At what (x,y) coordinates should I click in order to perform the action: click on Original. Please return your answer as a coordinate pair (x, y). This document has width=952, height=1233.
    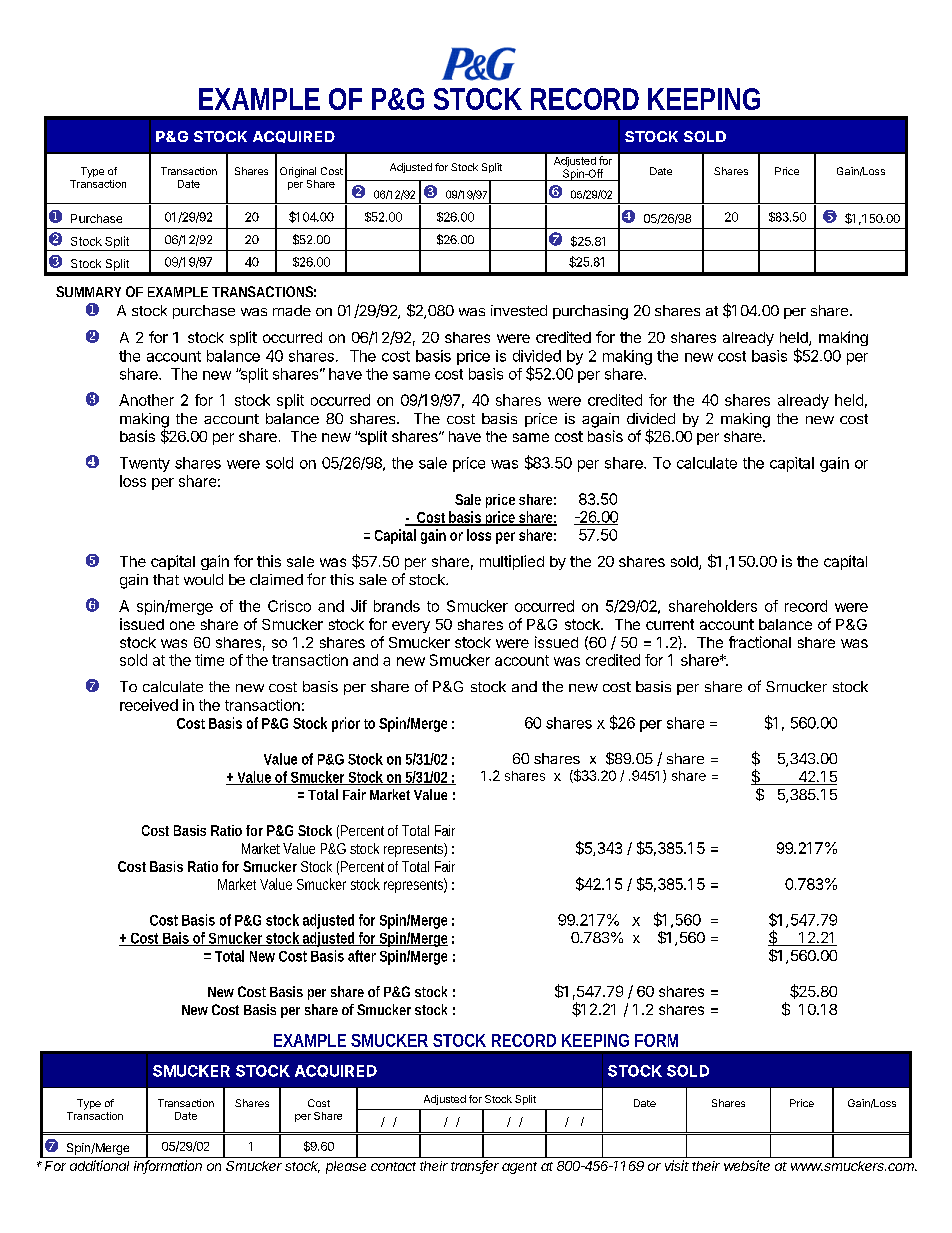
    Looking at the image, I should click on (298, 172).
